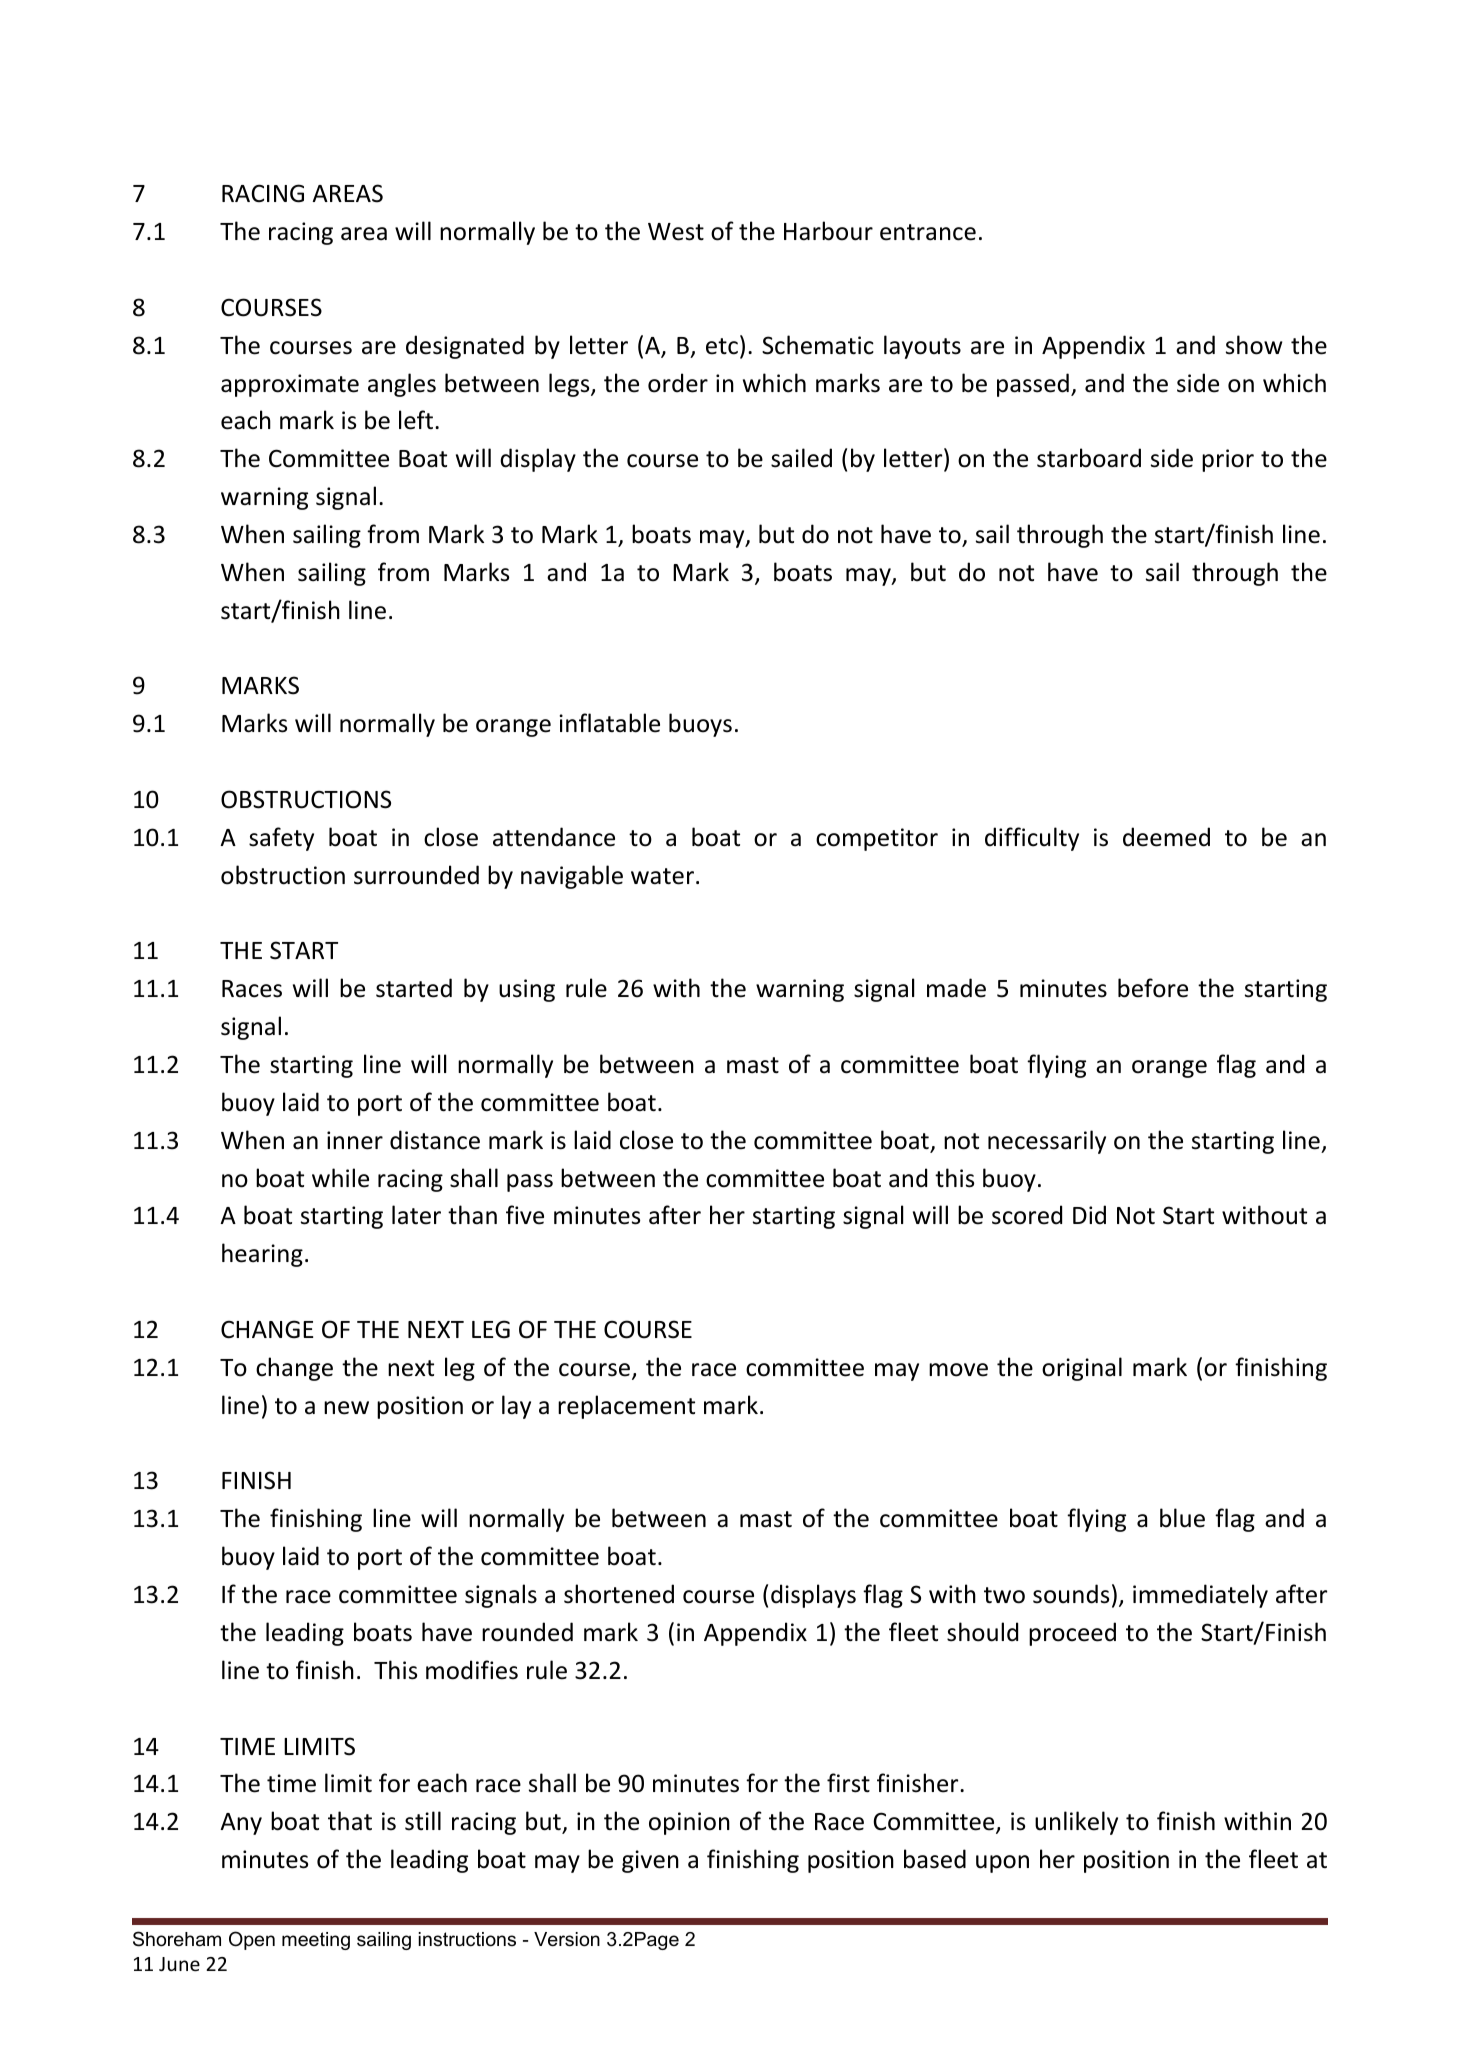  Describe the element at coordinates (1254, 345) in the image. I see `show` at that location.
